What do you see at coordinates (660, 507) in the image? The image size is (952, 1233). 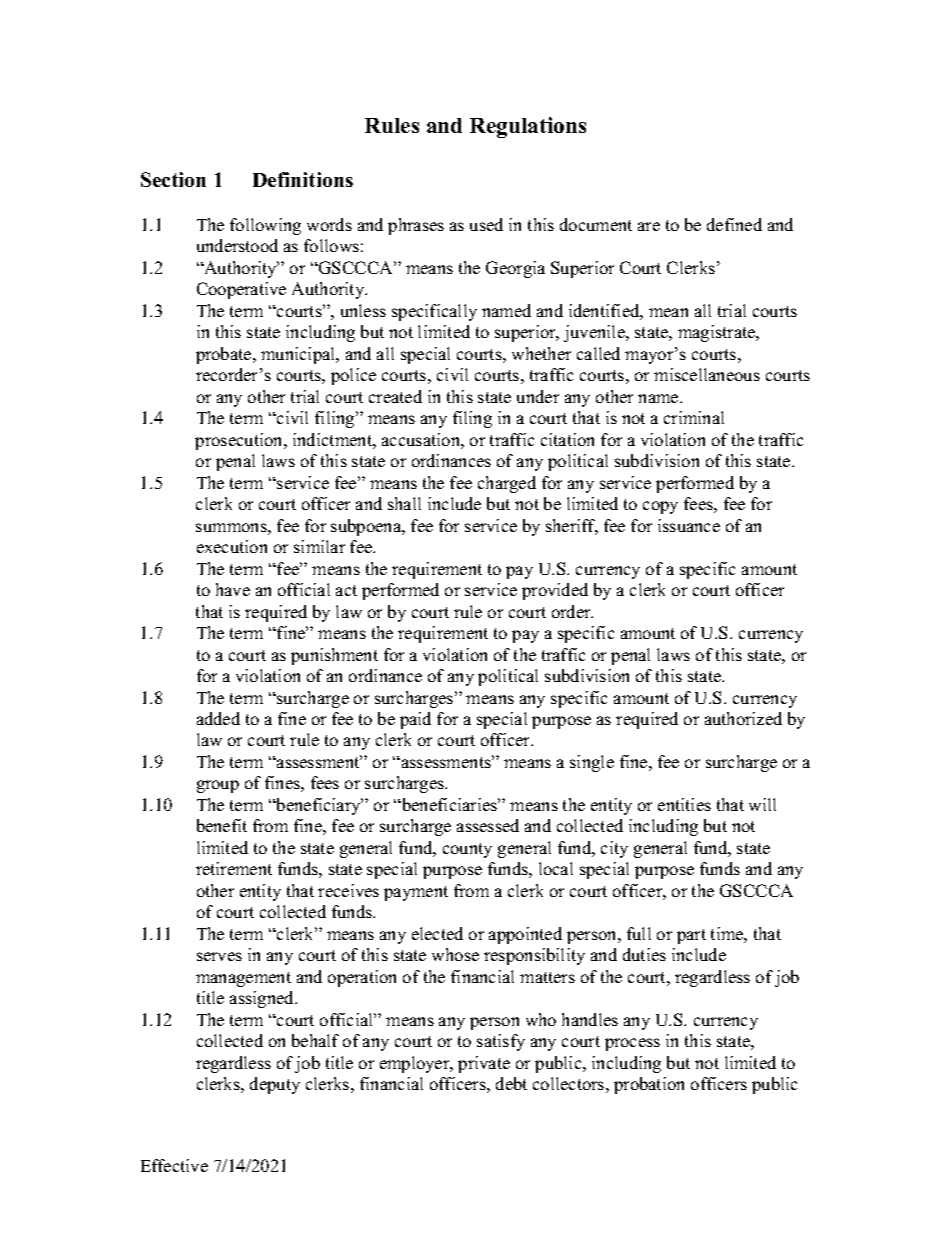 I see `copy` at bounding box center [660, 507].
